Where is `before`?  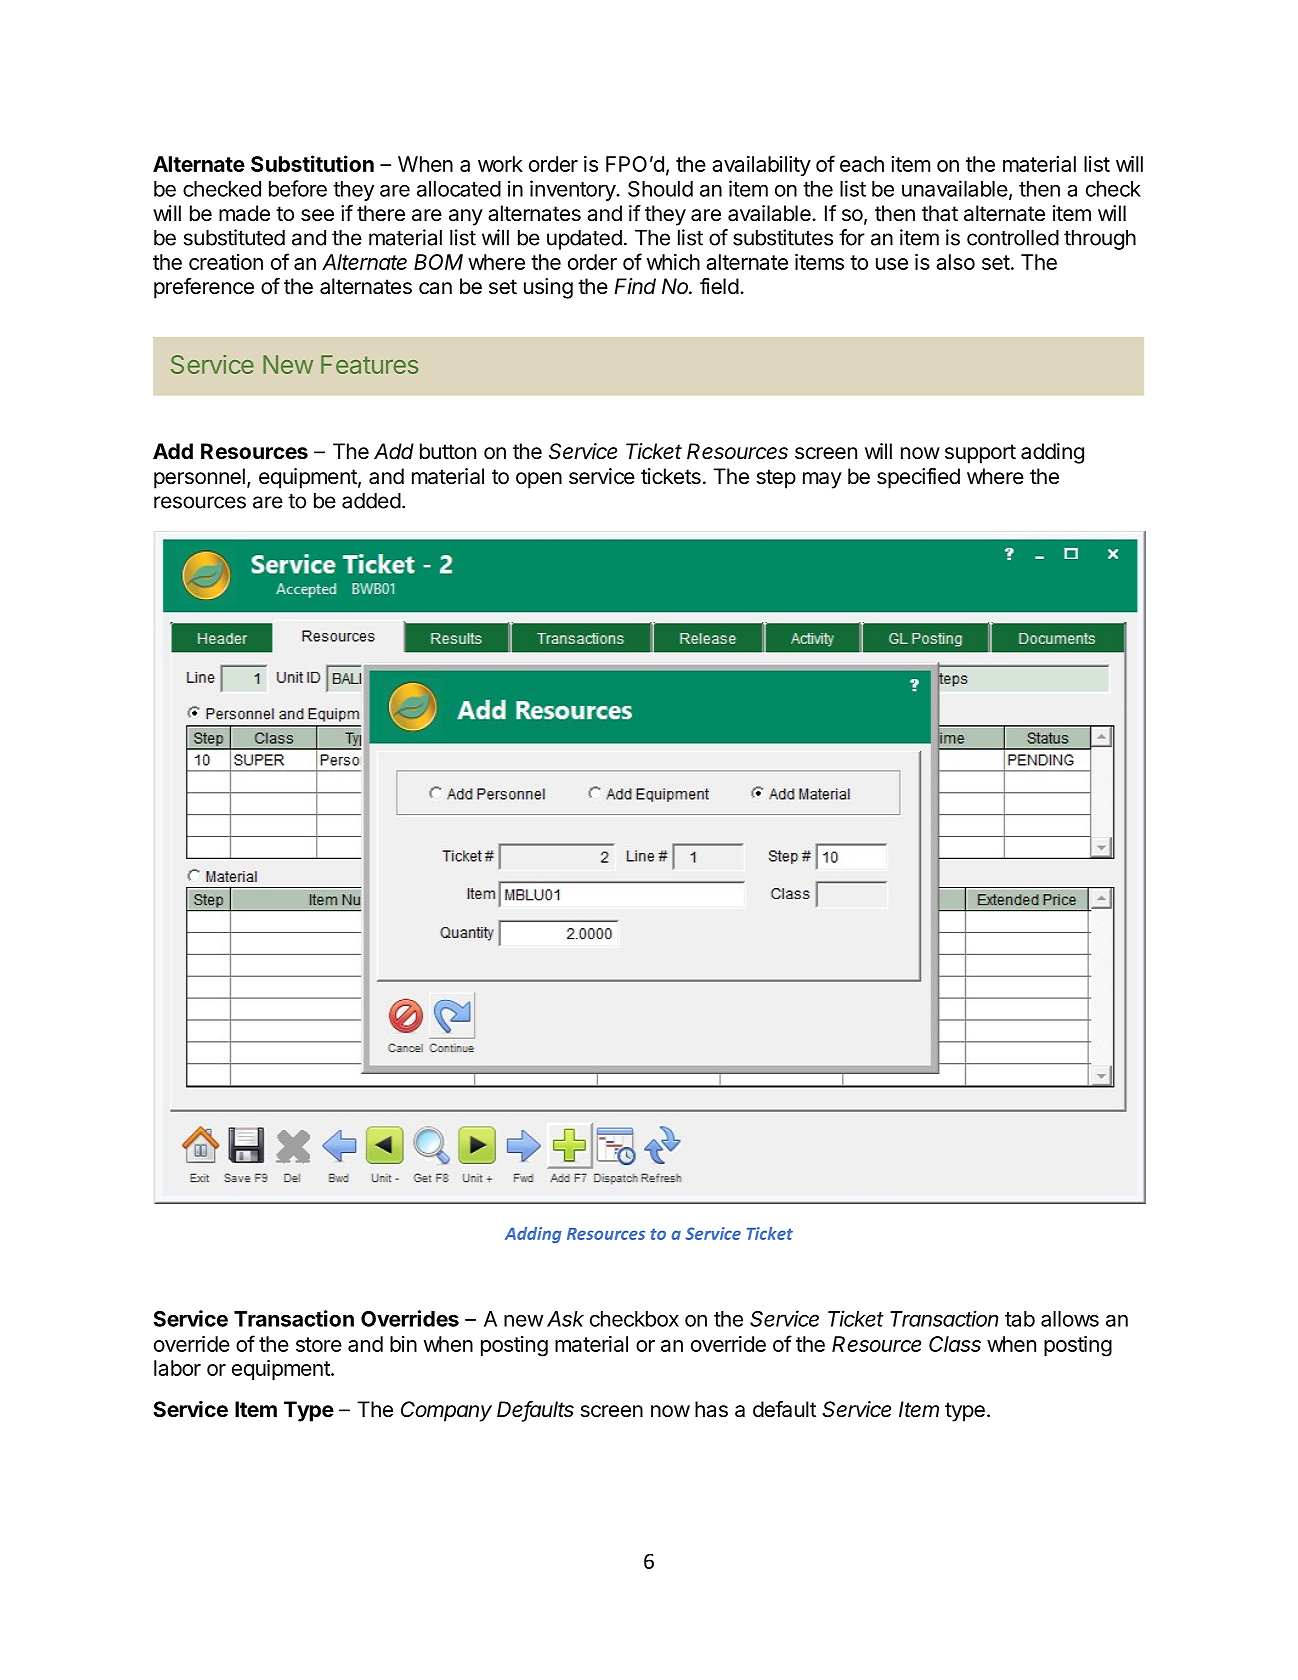
before is located at coordinates (298, 188).
